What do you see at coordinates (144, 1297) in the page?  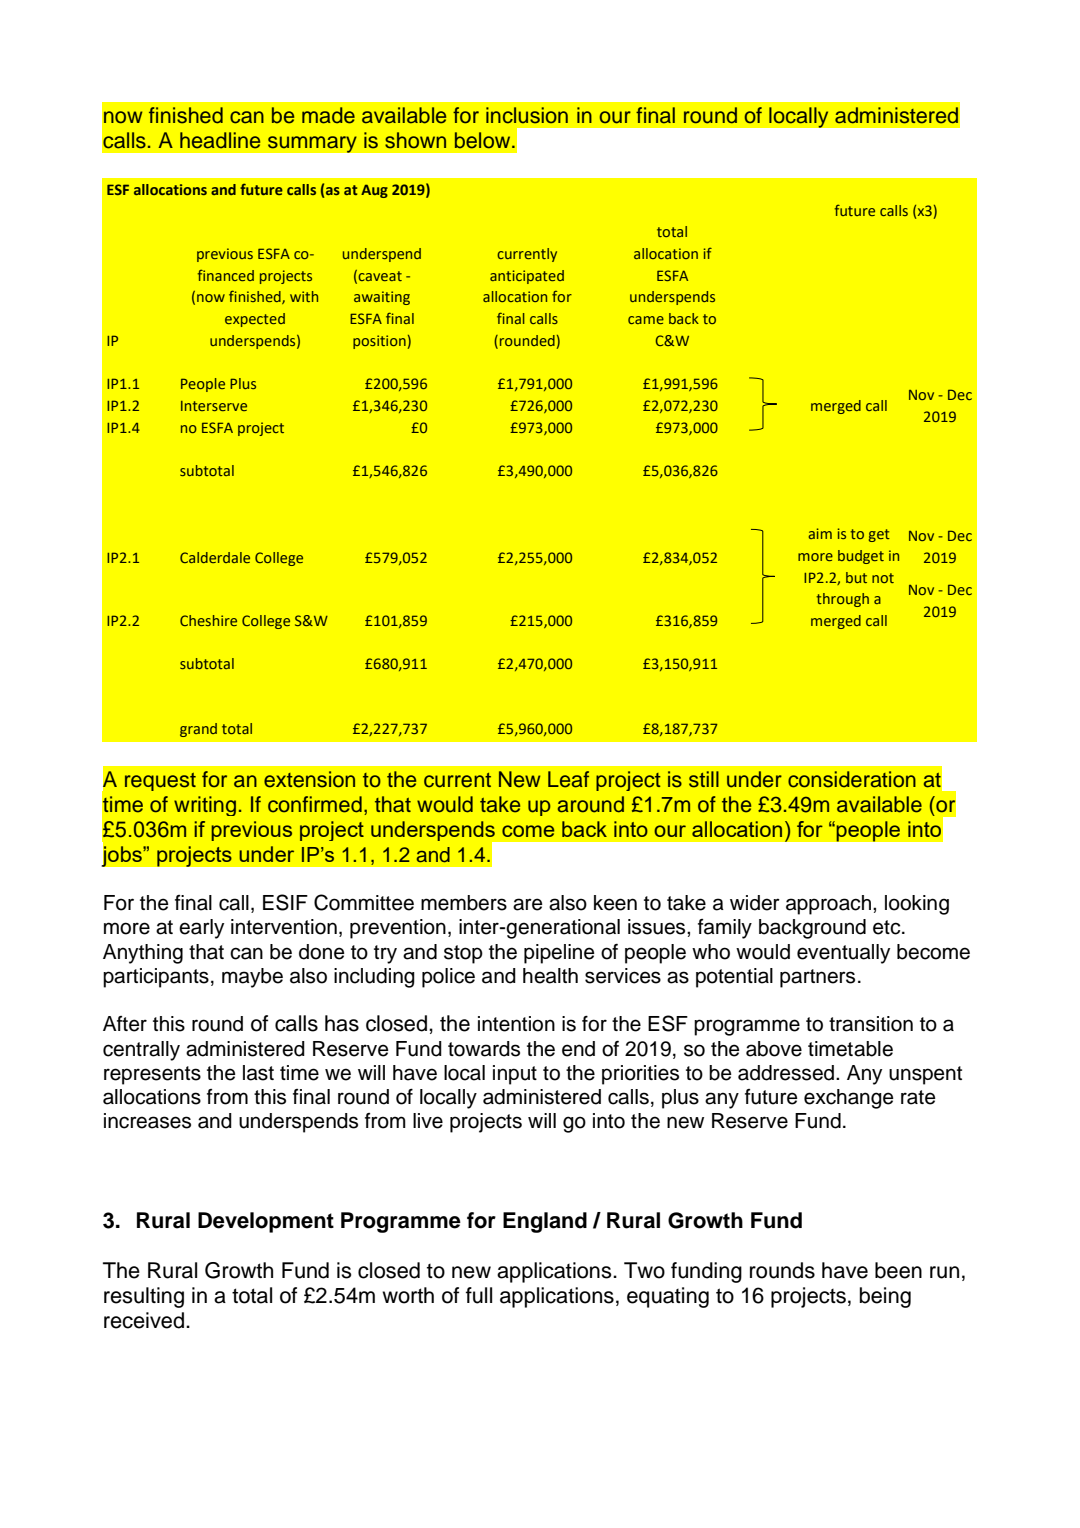 I see `resulting` at bounding box center [144, 1297].
